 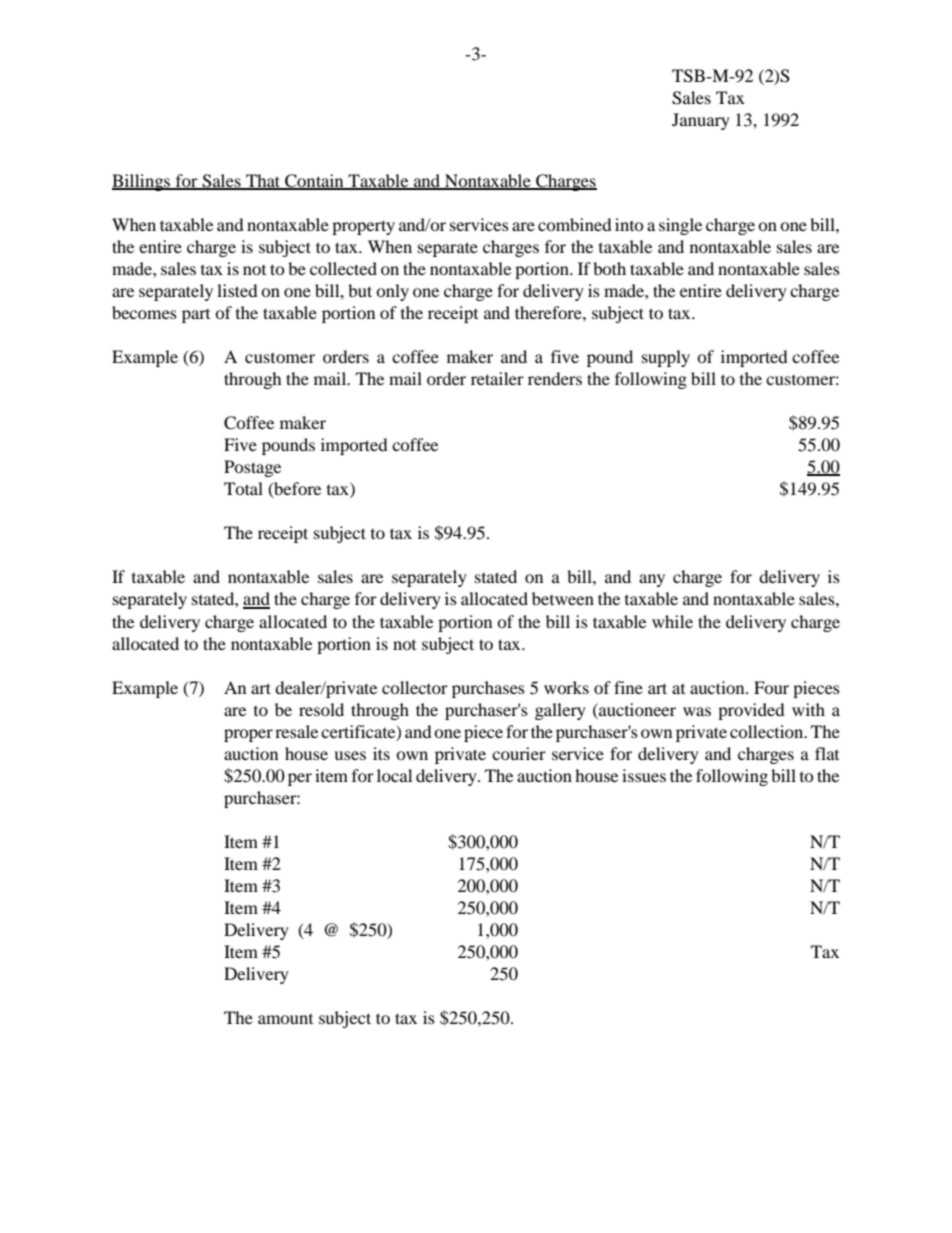 I want to click on Total, so click(x=243, y=488).
